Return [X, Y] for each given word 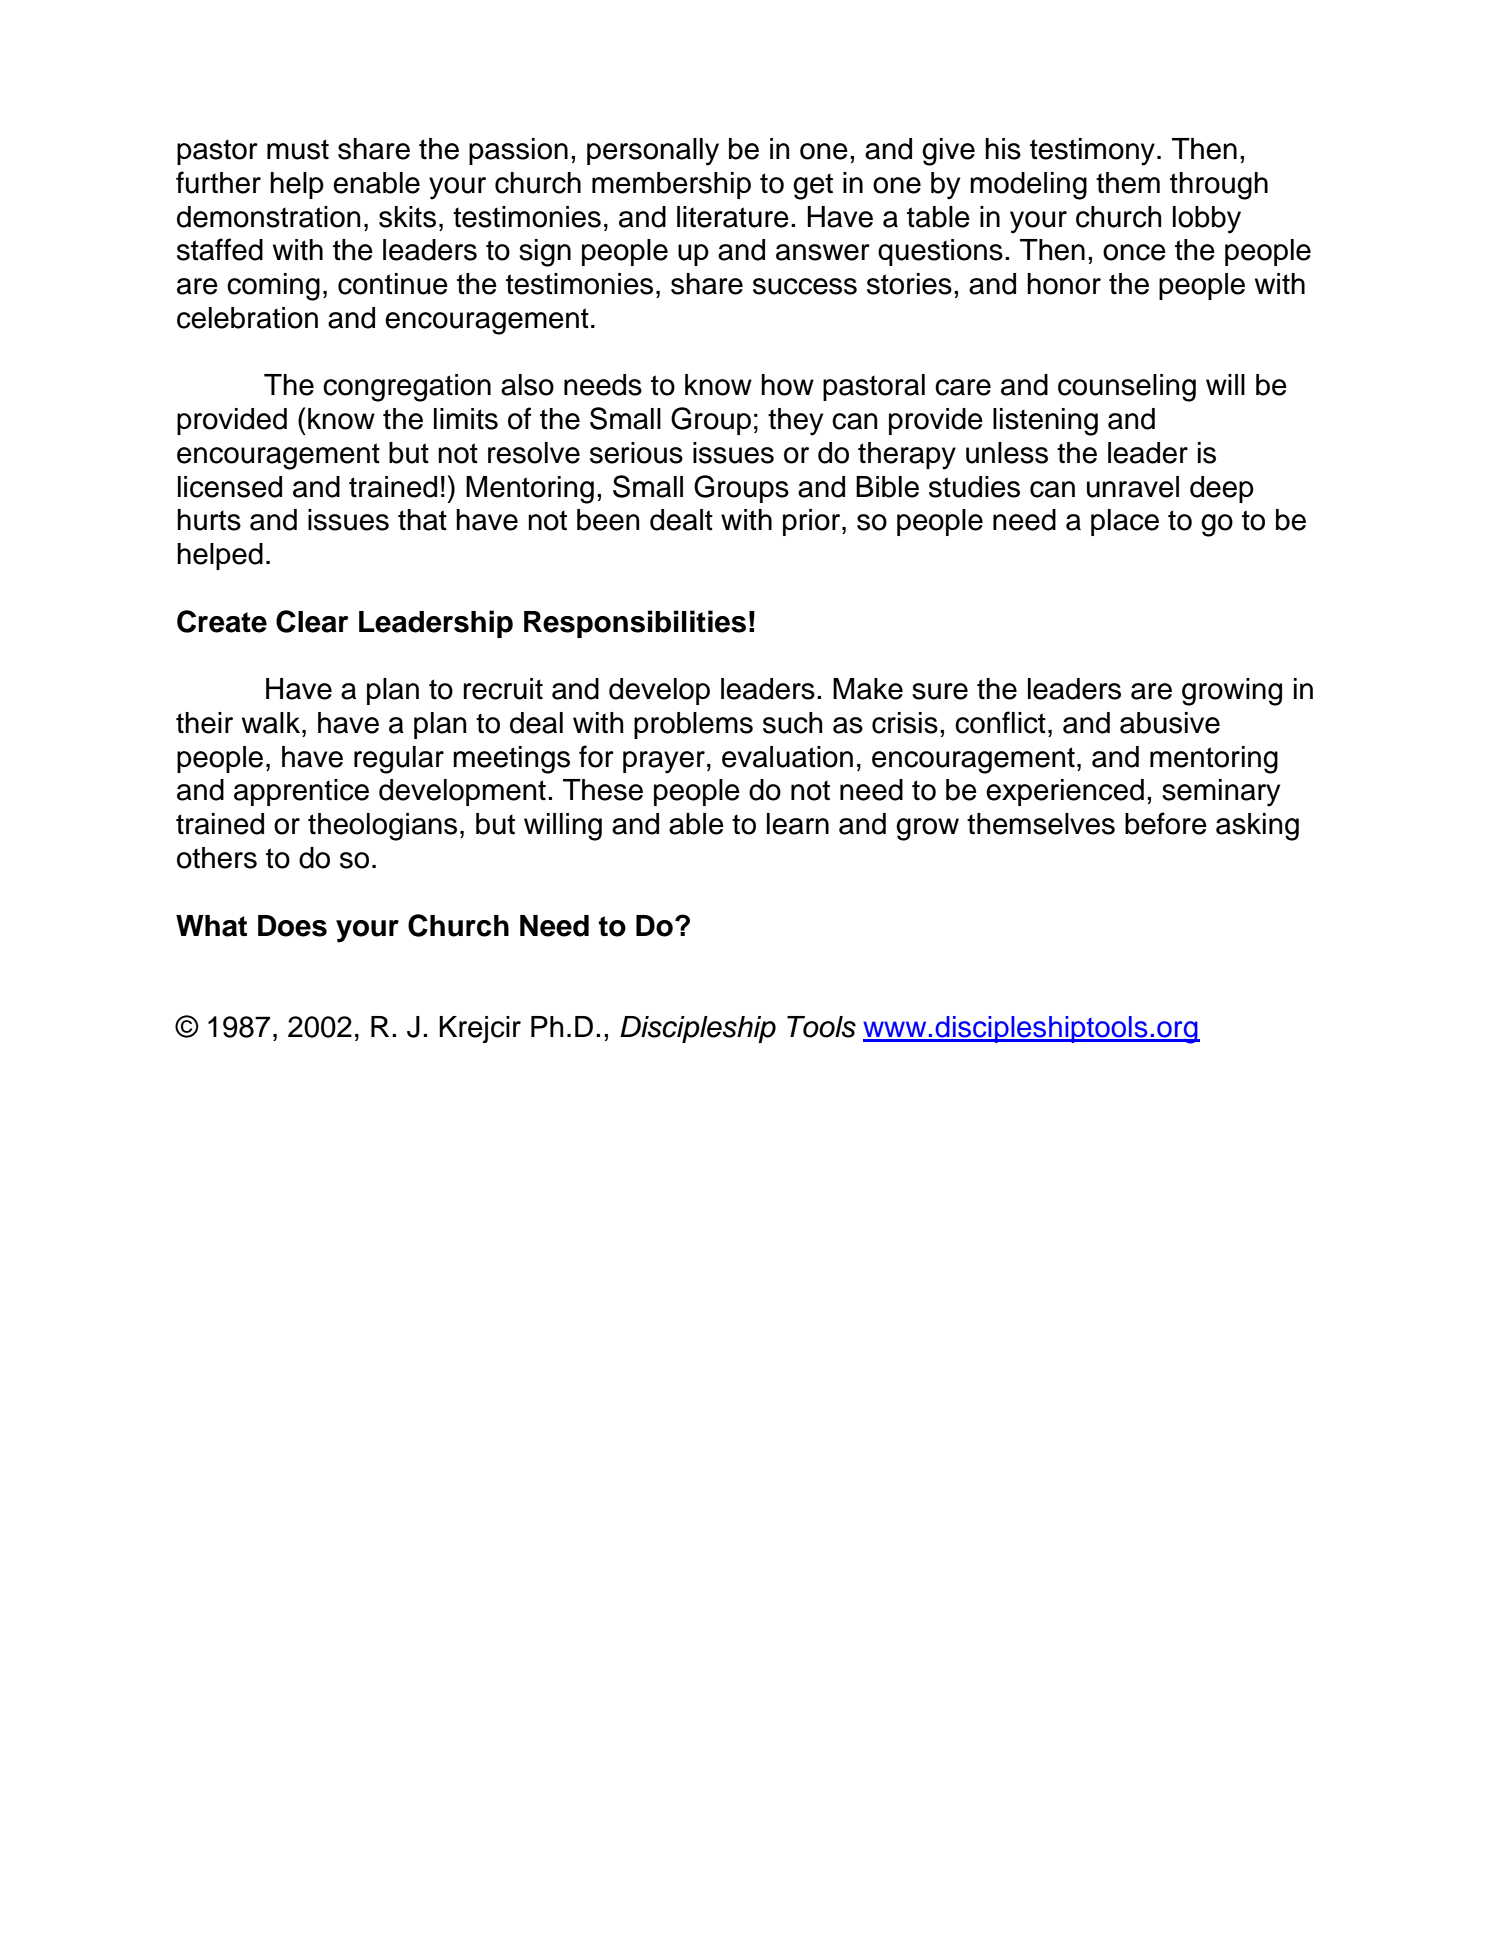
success [805, 286]
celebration [247, 318]
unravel [1133, 487]
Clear [312, 621]
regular [399, 760]
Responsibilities [635, 624]
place [1125, 522]
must [298, 149]
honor [1064, 284]
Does [292, 926]
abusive [1170, 723]
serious [636, 453]
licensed [230, 487]
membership [671, 185]
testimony [1092, 152]
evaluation [787, 757]
